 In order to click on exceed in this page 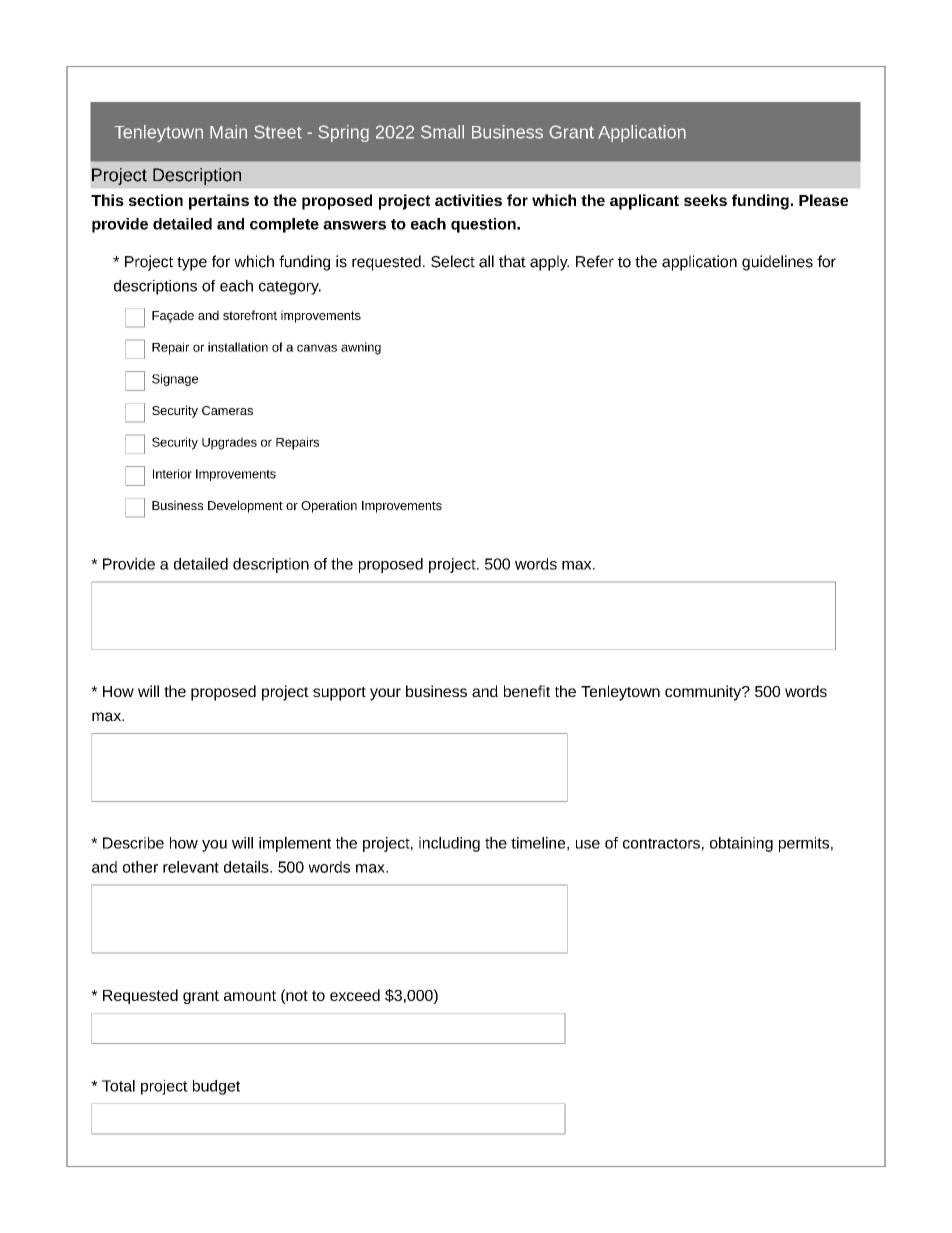, I will do `click(355, 995)`.
